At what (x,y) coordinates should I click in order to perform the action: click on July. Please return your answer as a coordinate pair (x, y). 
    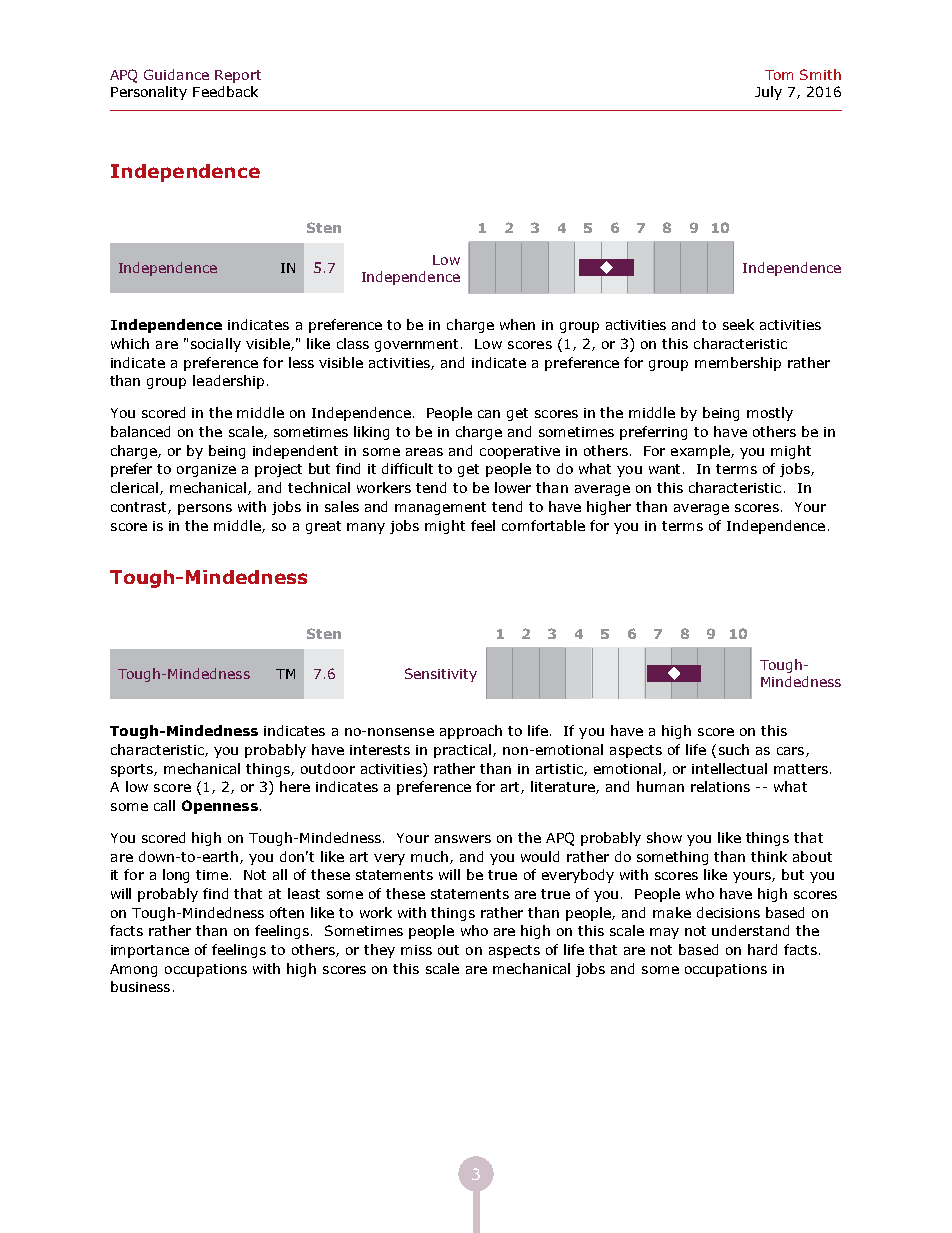
    Looking at the image, I should click on (768, 93).
